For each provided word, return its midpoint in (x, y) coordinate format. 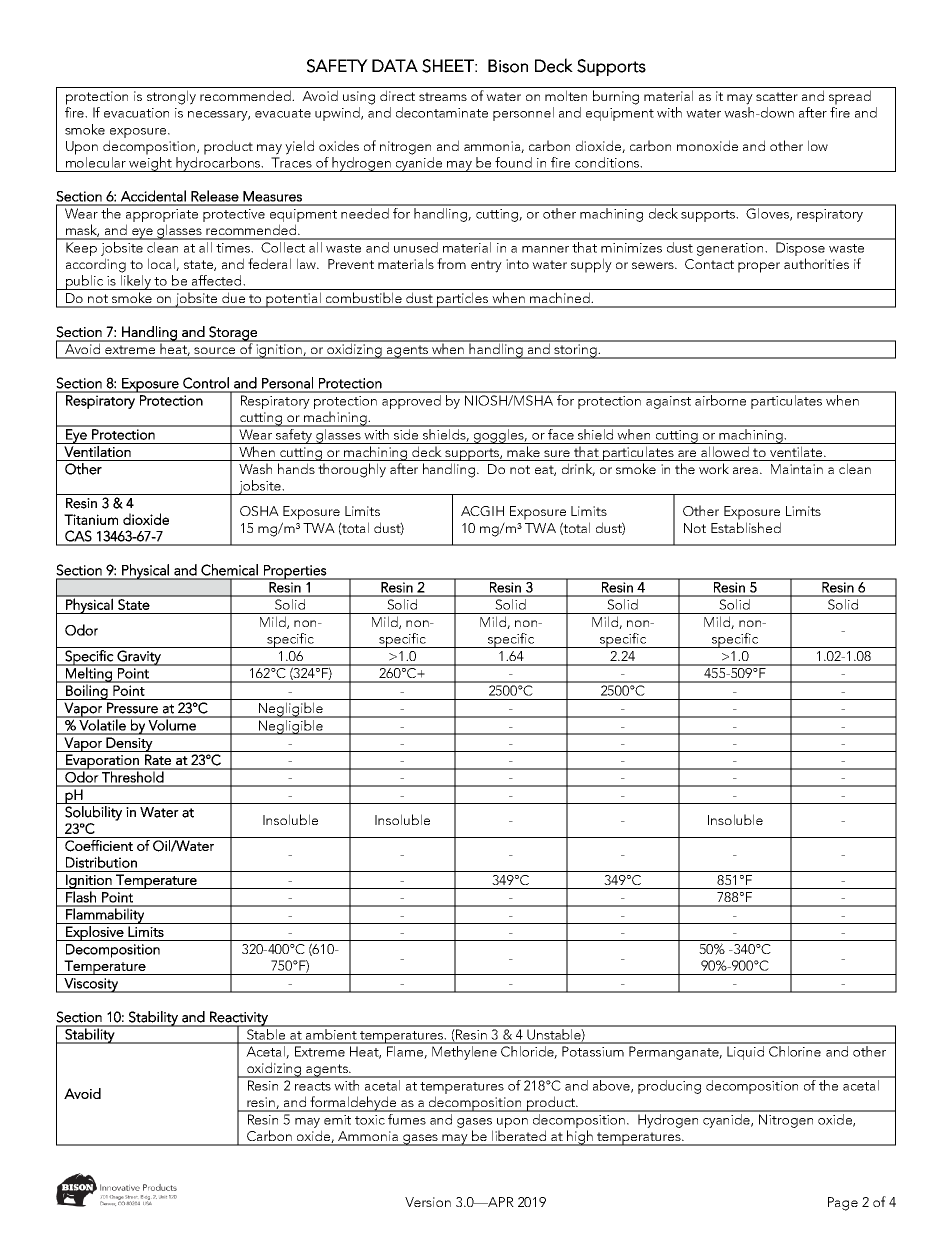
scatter (777, 96)
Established (746, 527)
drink (578, 469)
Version (428, 1202)
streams (443, 96)
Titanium (91, 519)
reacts (313, 1086)
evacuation (136, 113)
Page (843, 1204)
